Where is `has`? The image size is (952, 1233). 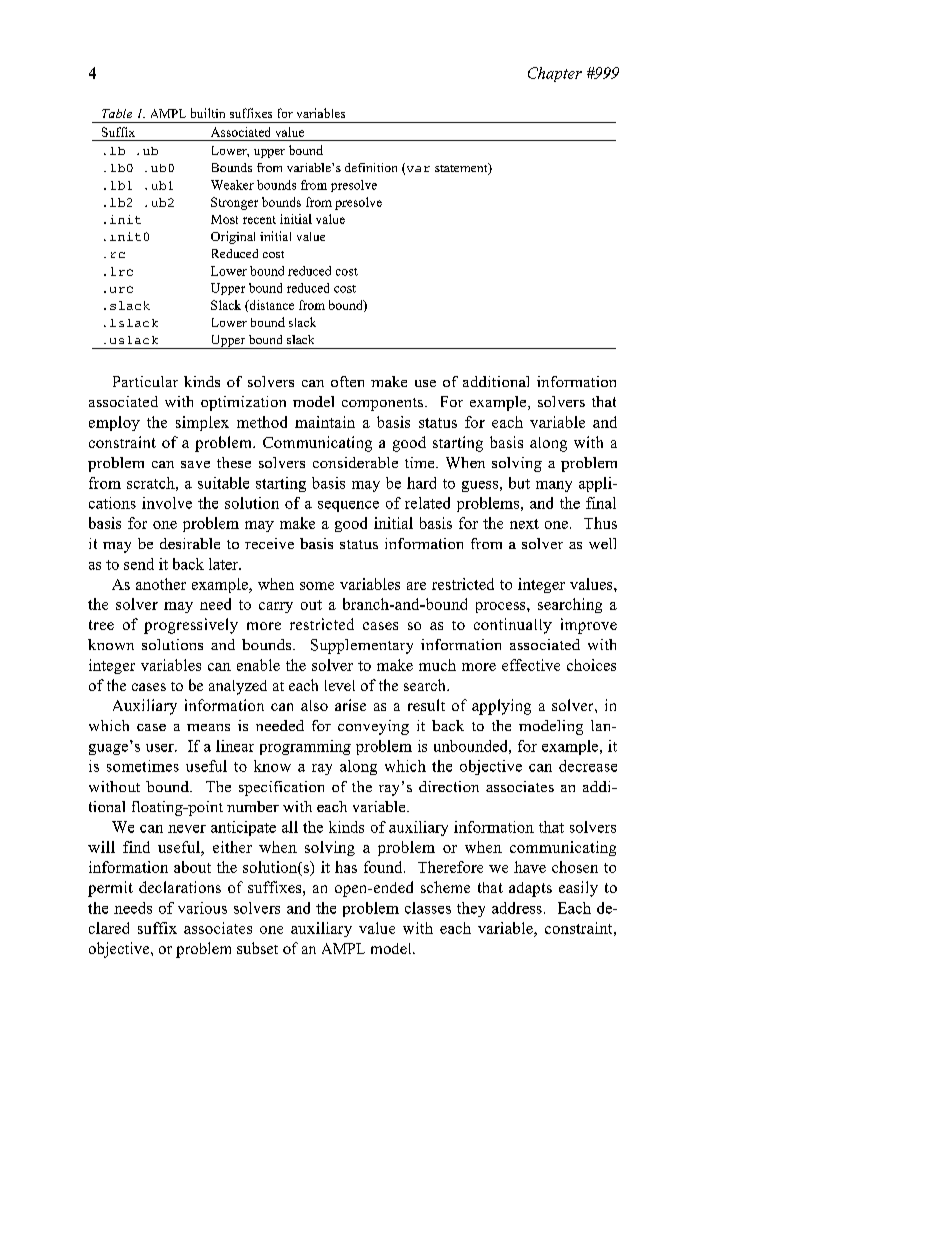 has is located at coordinates (346, 867).
